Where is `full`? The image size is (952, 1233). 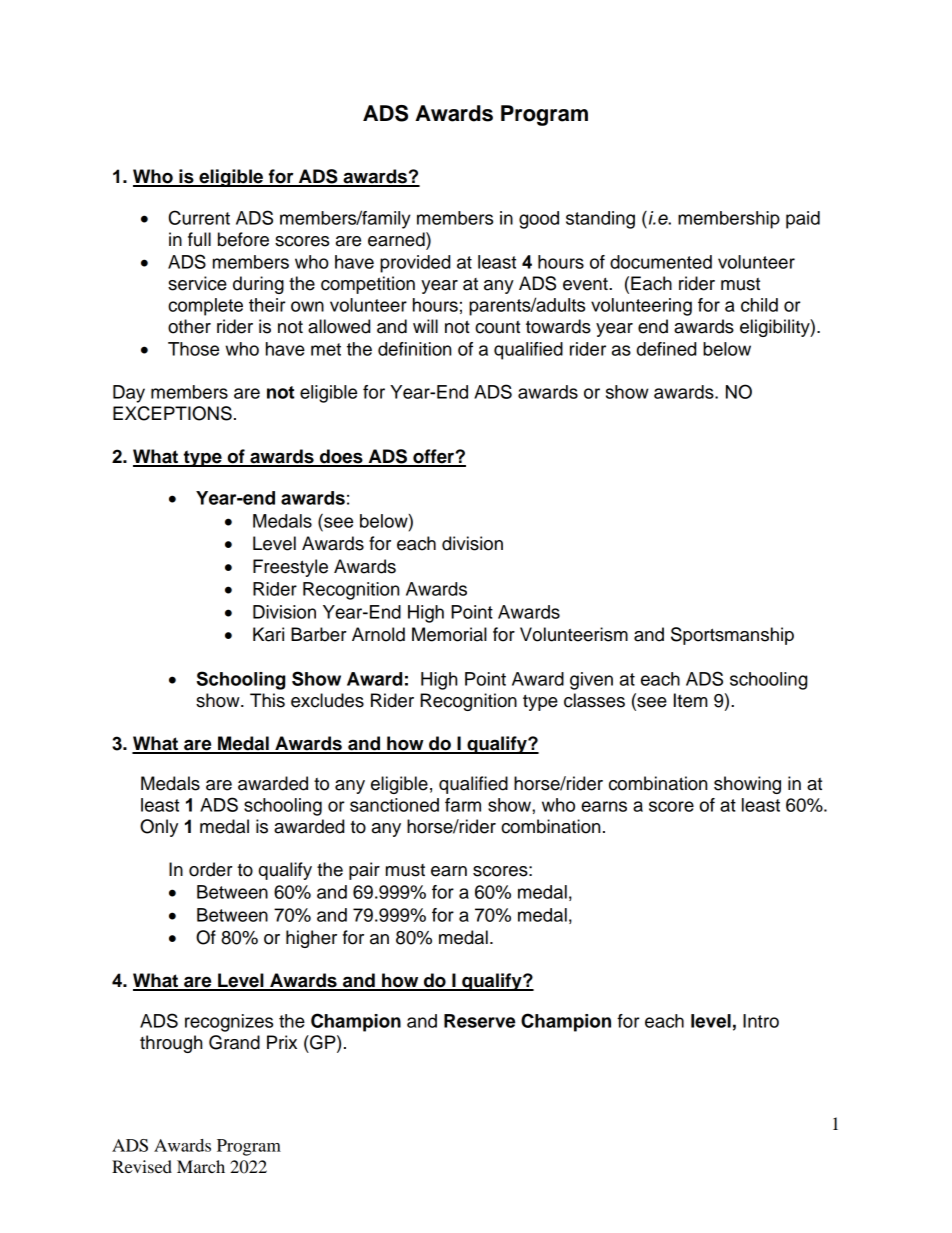 full is located at coordinates (199, 239).
